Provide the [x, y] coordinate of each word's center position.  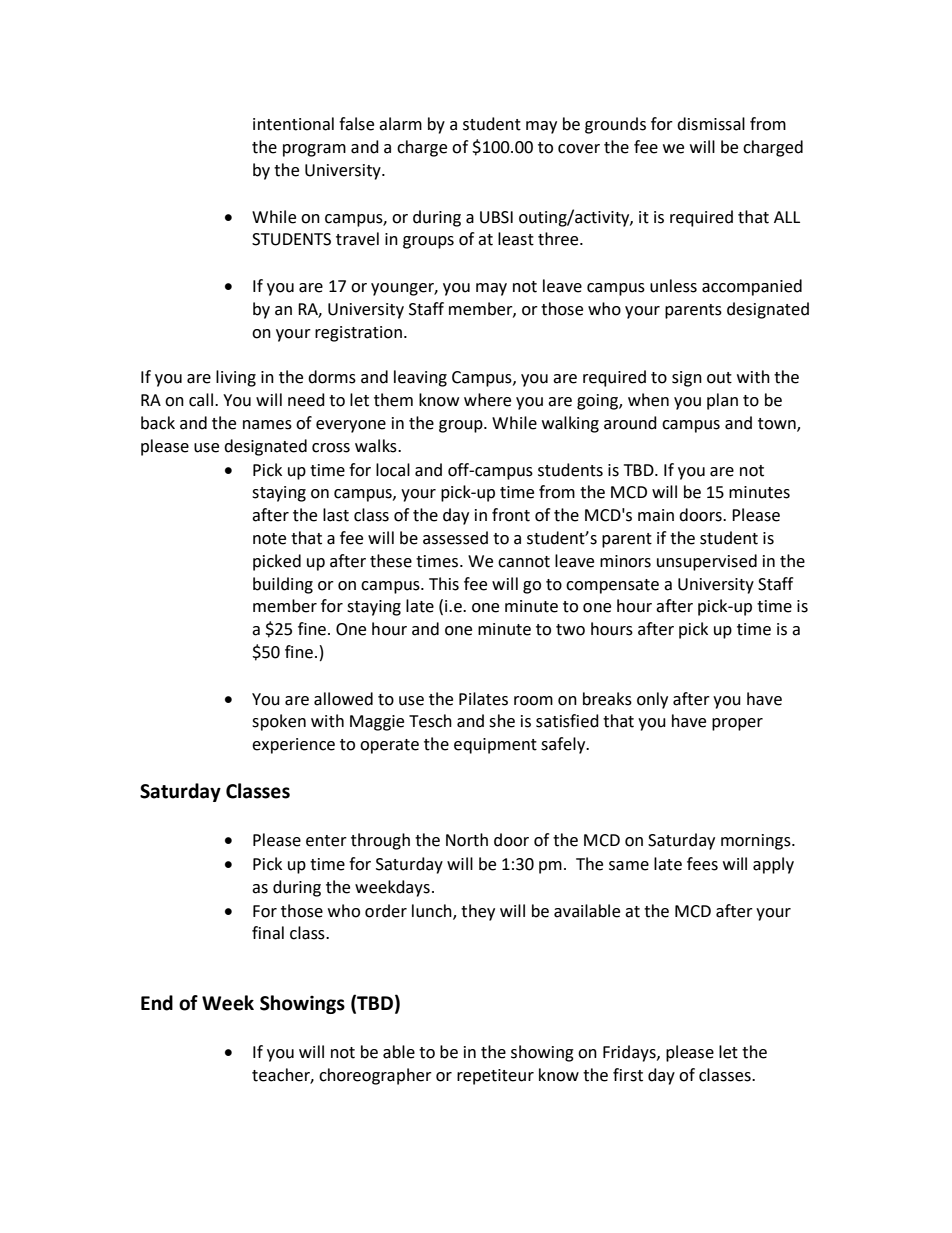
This [444, 584]
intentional [293, 124]
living [236, 378]
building [283, 585]
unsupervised [707, 562]
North [467, 840]
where [487, 400]
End [157, 1003]
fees [702, 864]
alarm [400, 124]
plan [722, 401]
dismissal [711, 124]
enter [326, 841]
